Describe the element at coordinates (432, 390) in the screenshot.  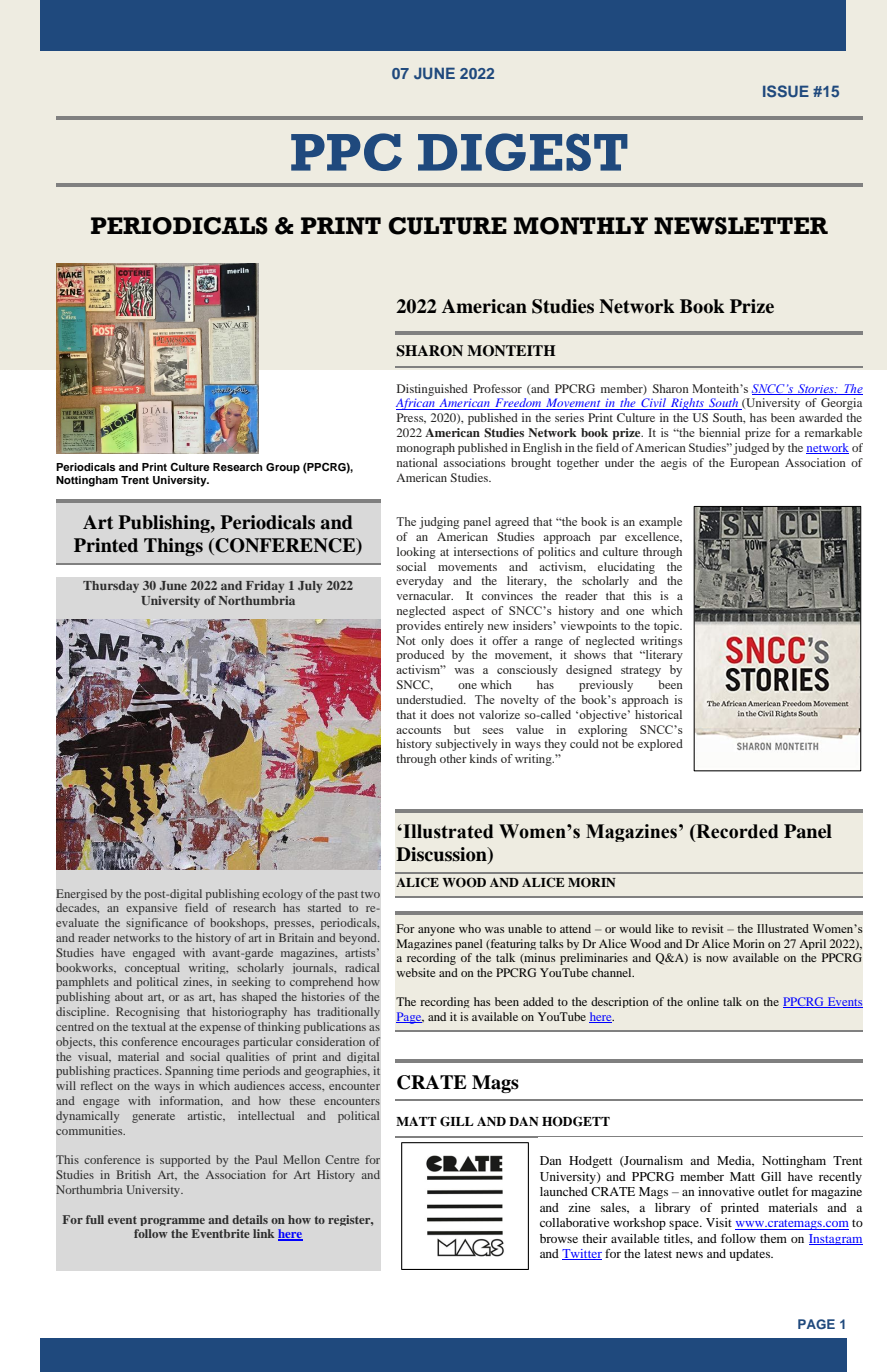
I see `Distinguished` at that location.
